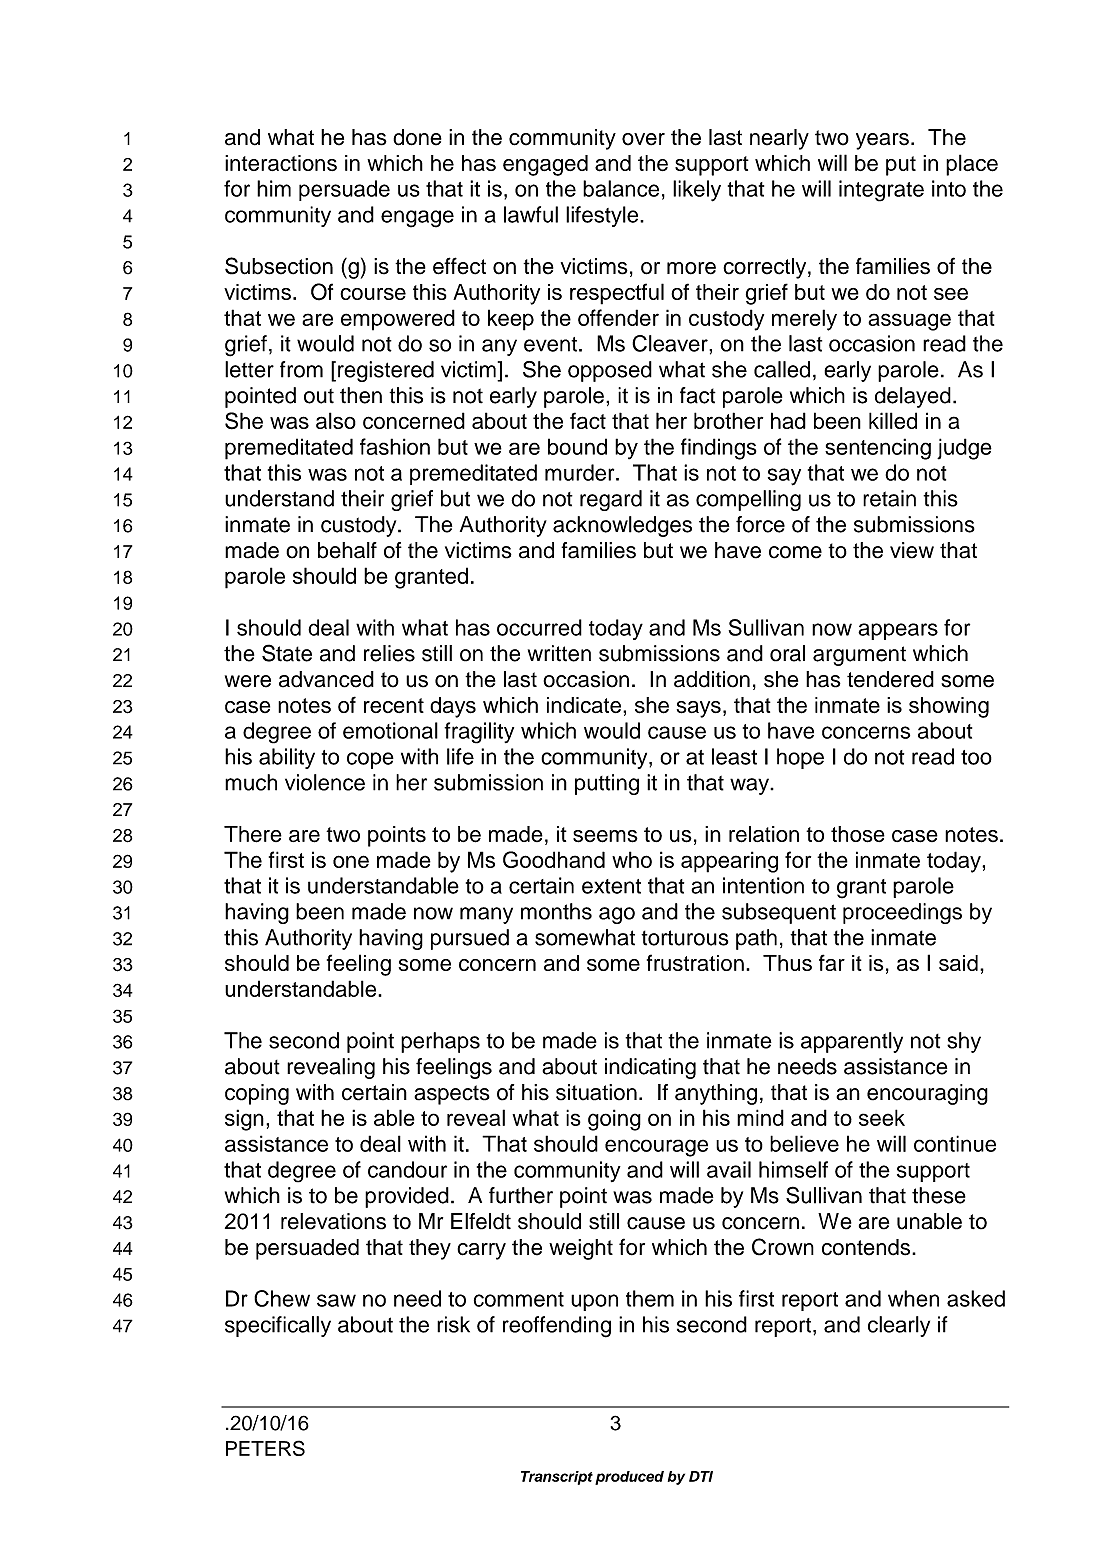 The height and width of the document is (1552, 1098). I want to click on retain, so click(889, 498).
